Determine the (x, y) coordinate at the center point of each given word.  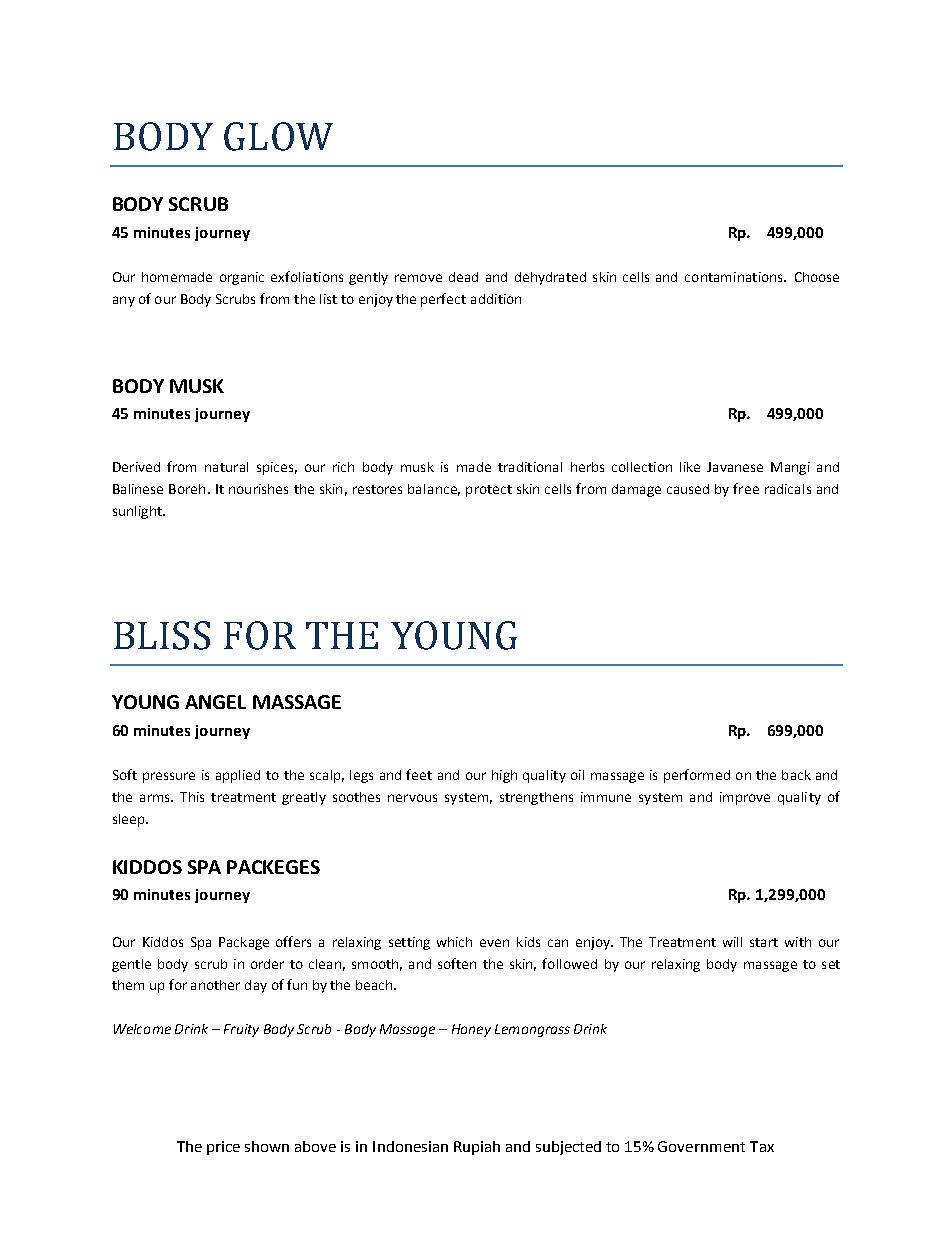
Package (244, 943)
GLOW (278, 136)
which (454, 942)
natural (226, 467)
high (504, 776)
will (732, 942)
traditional (530, 467)
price (223, 1148)
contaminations (735, 277)
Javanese (735, 467)
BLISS (162, 635)
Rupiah (477, 1148)
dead (463, 277)
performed (697, 776)
